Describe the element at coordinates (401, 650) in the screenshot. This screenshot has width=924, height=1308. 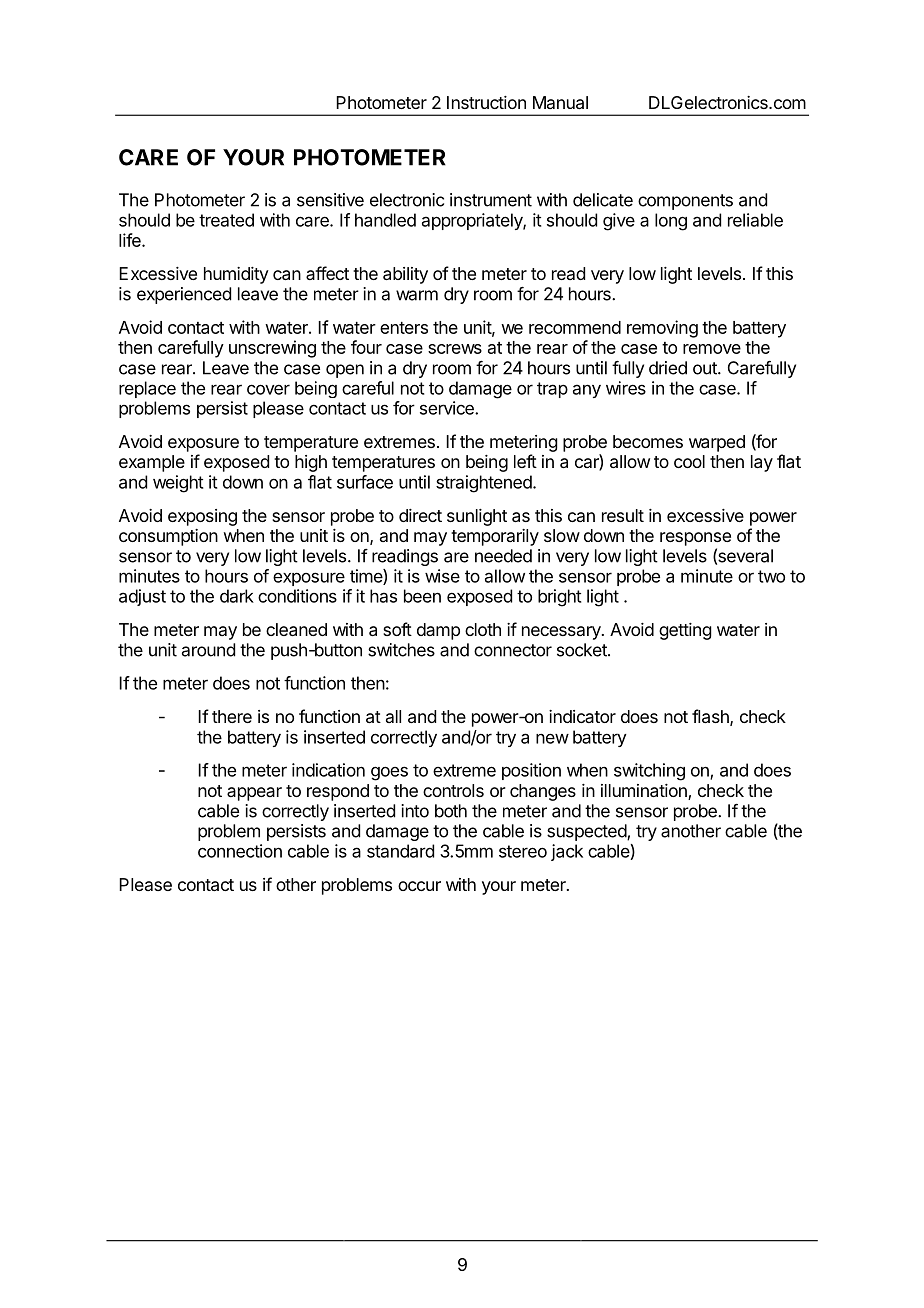
I see `switches` at that location.
